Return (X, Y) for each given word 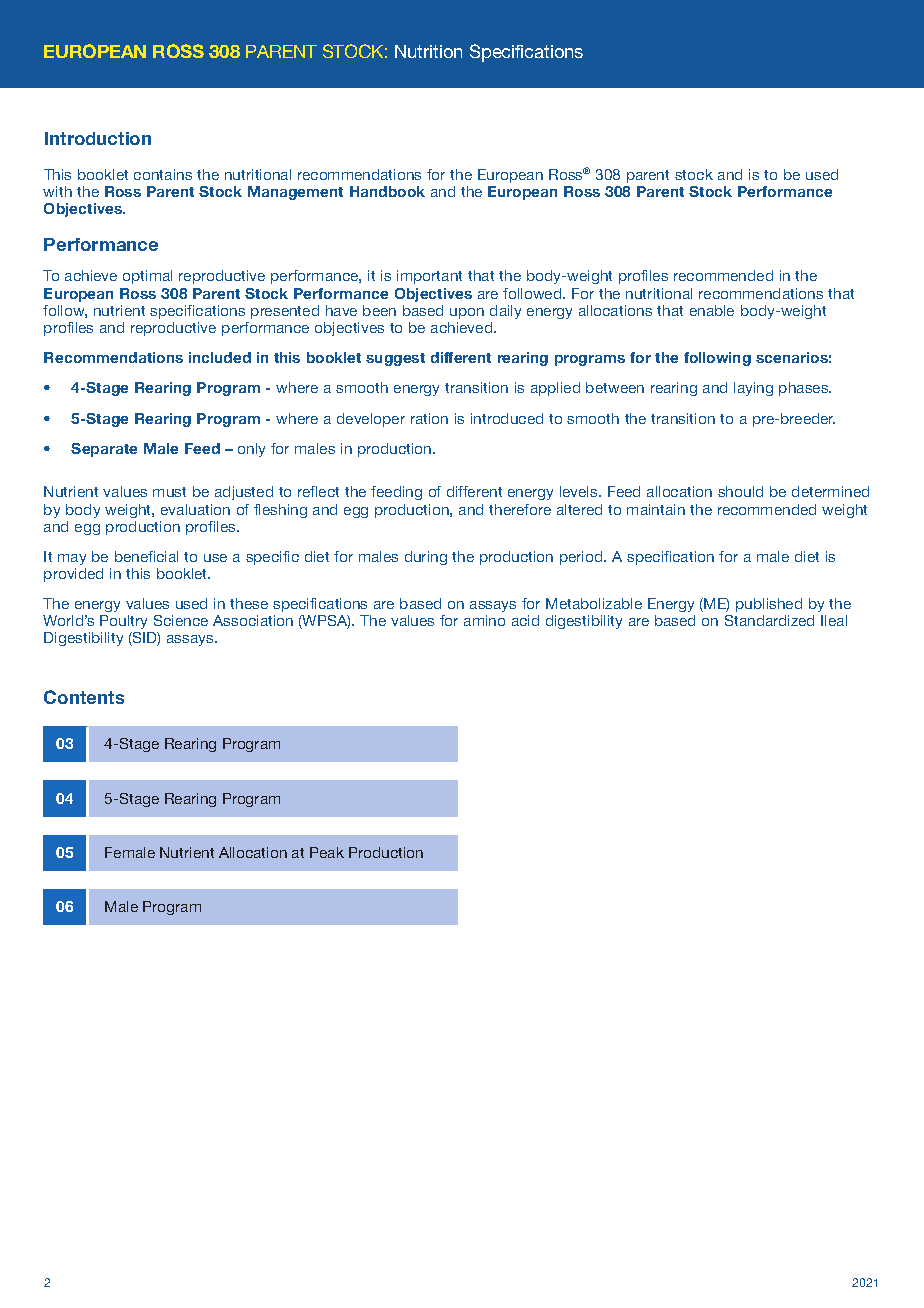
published (769, 605)
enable (712, 310)
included (220, 357)
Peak (327, 852)
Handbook (387, 191)
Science (181, 620)
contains (163, 174)
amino (484, 620)
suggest (395, 359)
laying (753, 389)
